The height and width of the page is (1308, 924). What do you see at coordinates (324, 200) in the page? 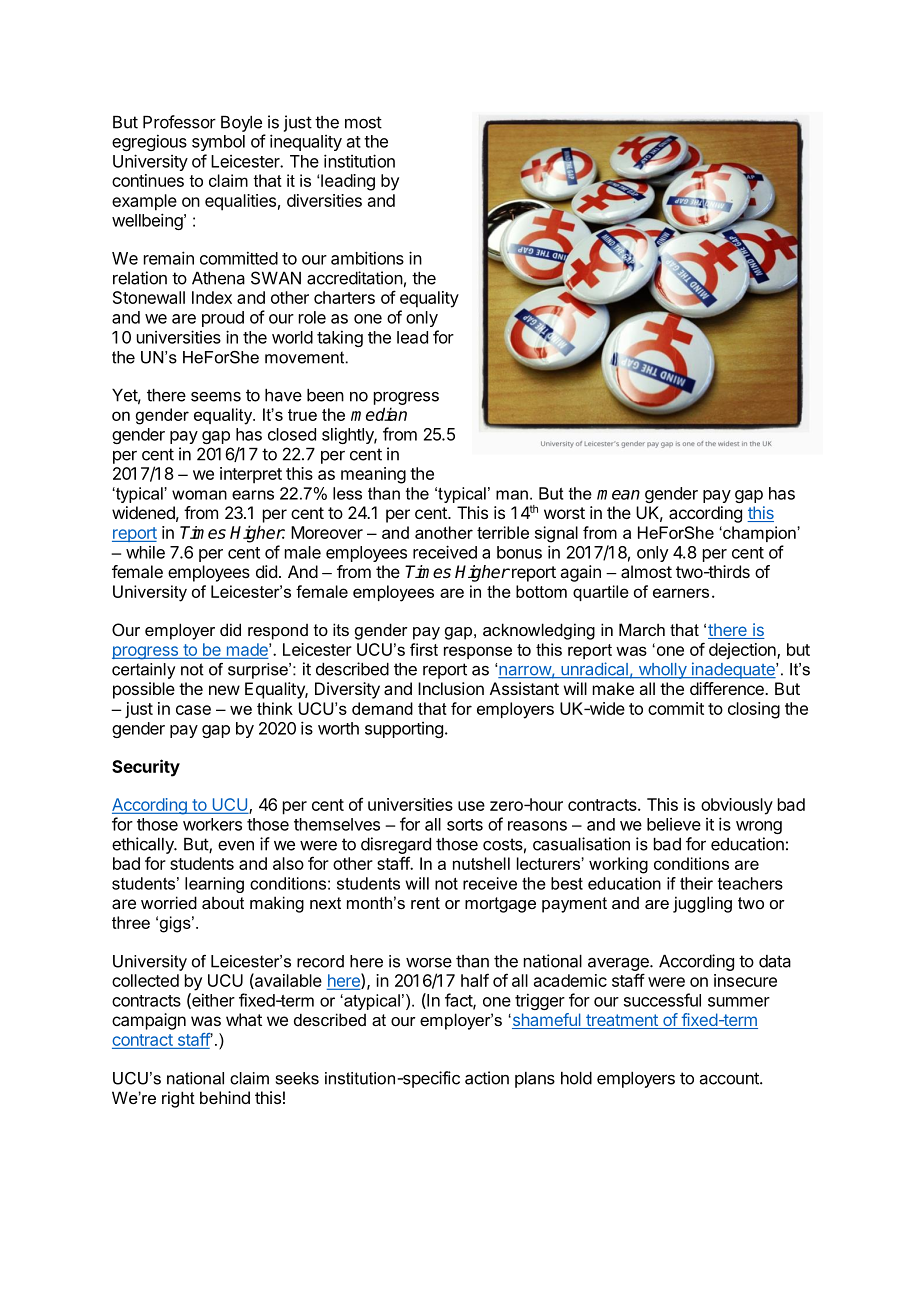
I see `diversities` at bounding box center [324, 200].
